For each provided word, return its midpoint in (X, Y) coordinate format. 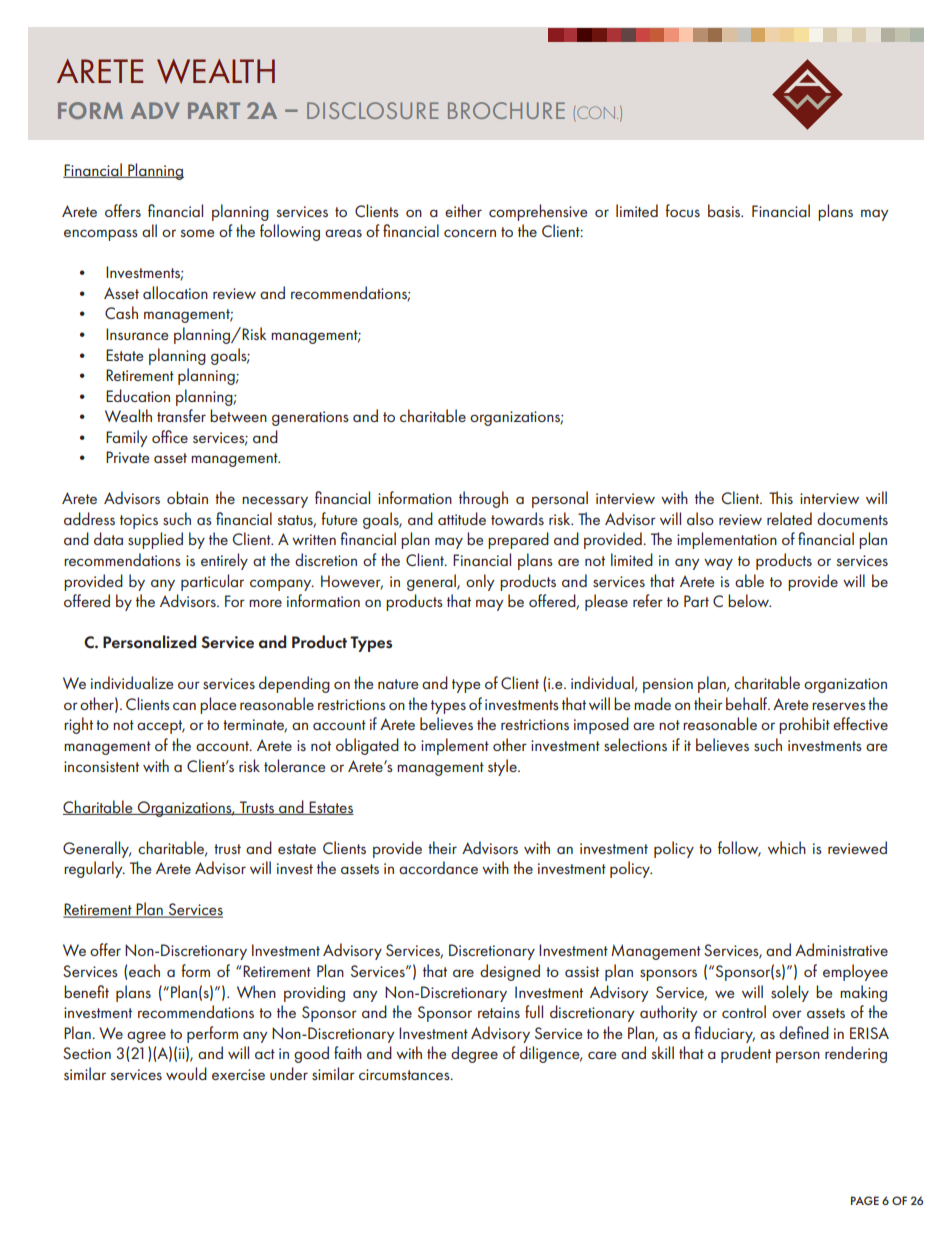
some (197, 233)
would (186, 1073)
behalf (748, 703)
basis (725, 210)
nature (398, 684)
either (463, 210)
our (189, 685)
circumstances (405, 1074)
